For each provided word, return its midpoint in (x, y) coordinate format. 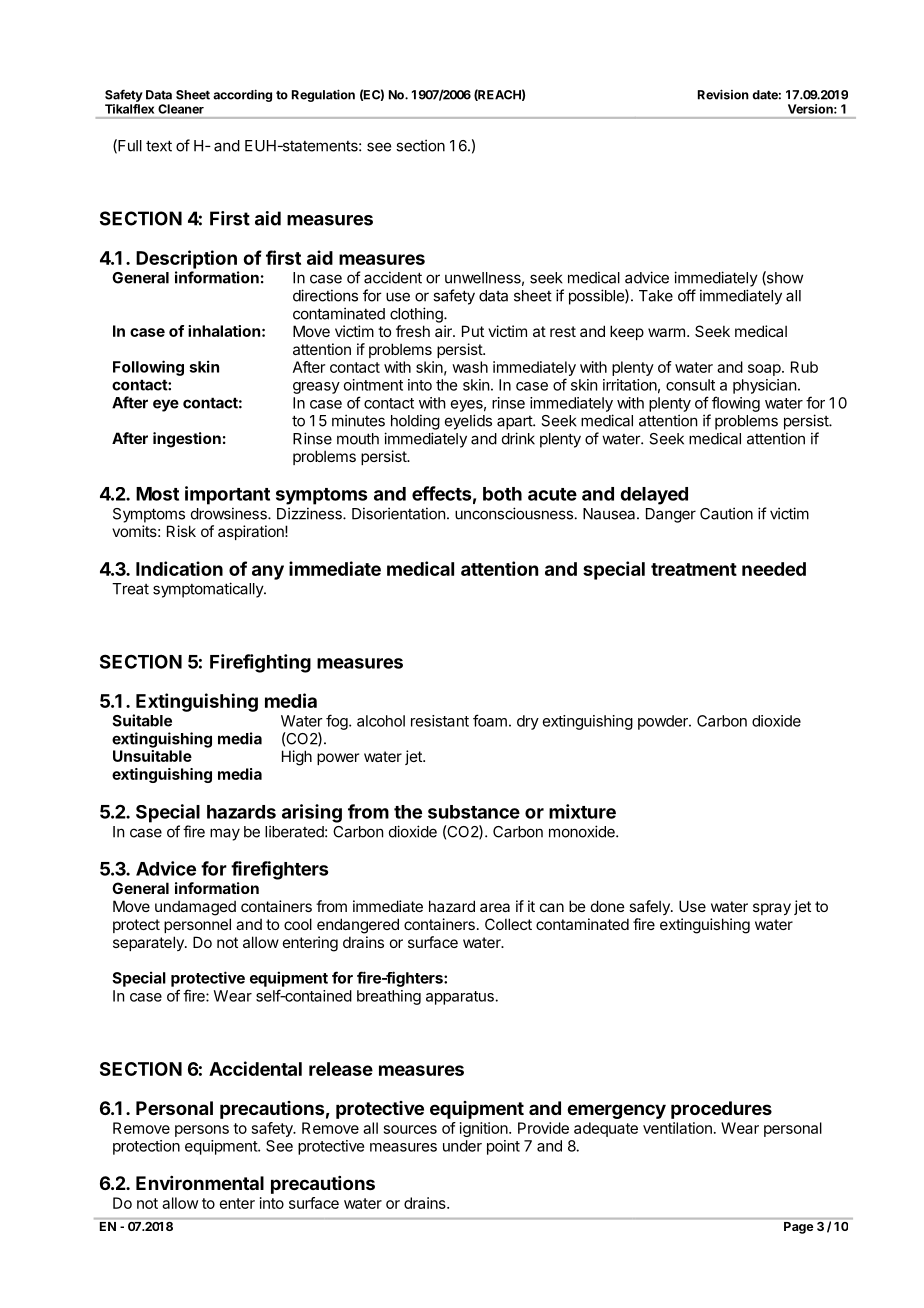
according (242, 95)
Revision (723, 94)
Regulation (323, 95)
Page (798, 1228)
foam (490, 720)
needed (774, 569)
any (268, 572)
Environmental (200, 1183)
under (462, 1146)
